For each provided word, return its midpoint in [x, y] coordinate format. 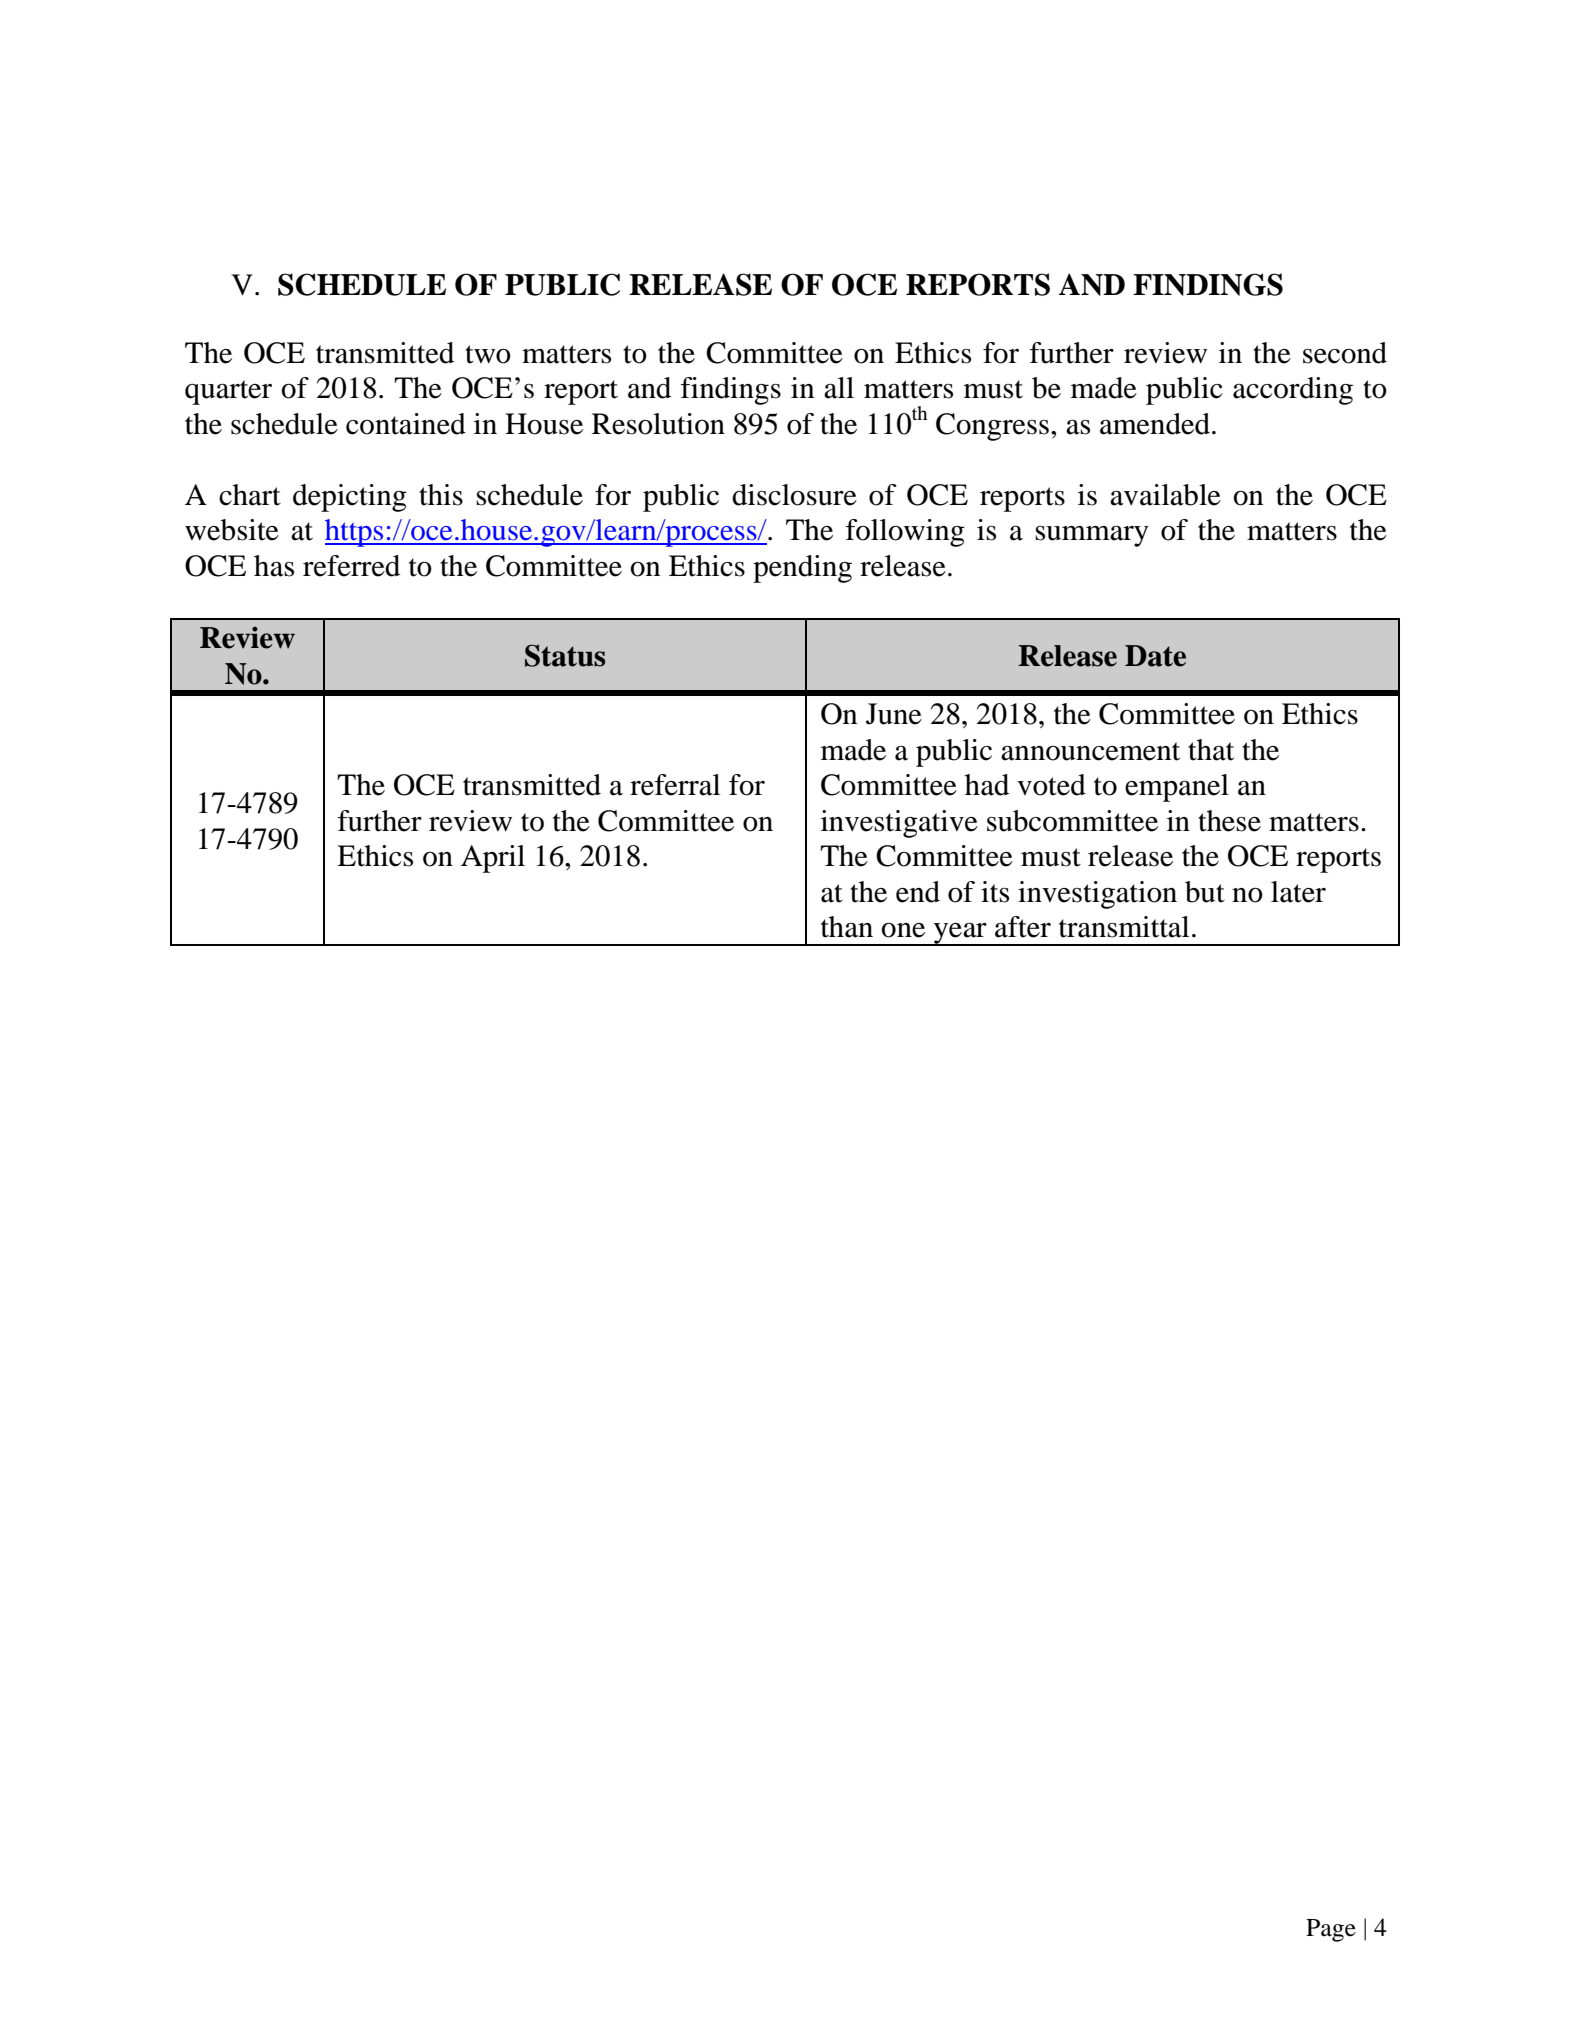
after [1023, 927]
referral [675, 785]
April [493, 859]
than [847, 927]
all [839, 388]
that [1211, 750]
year [960, 934]
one [903, 930]
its [995, 892]
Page [1331, 1930]
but [1205, 892]
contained [406, 424]
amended [1155, 424]
